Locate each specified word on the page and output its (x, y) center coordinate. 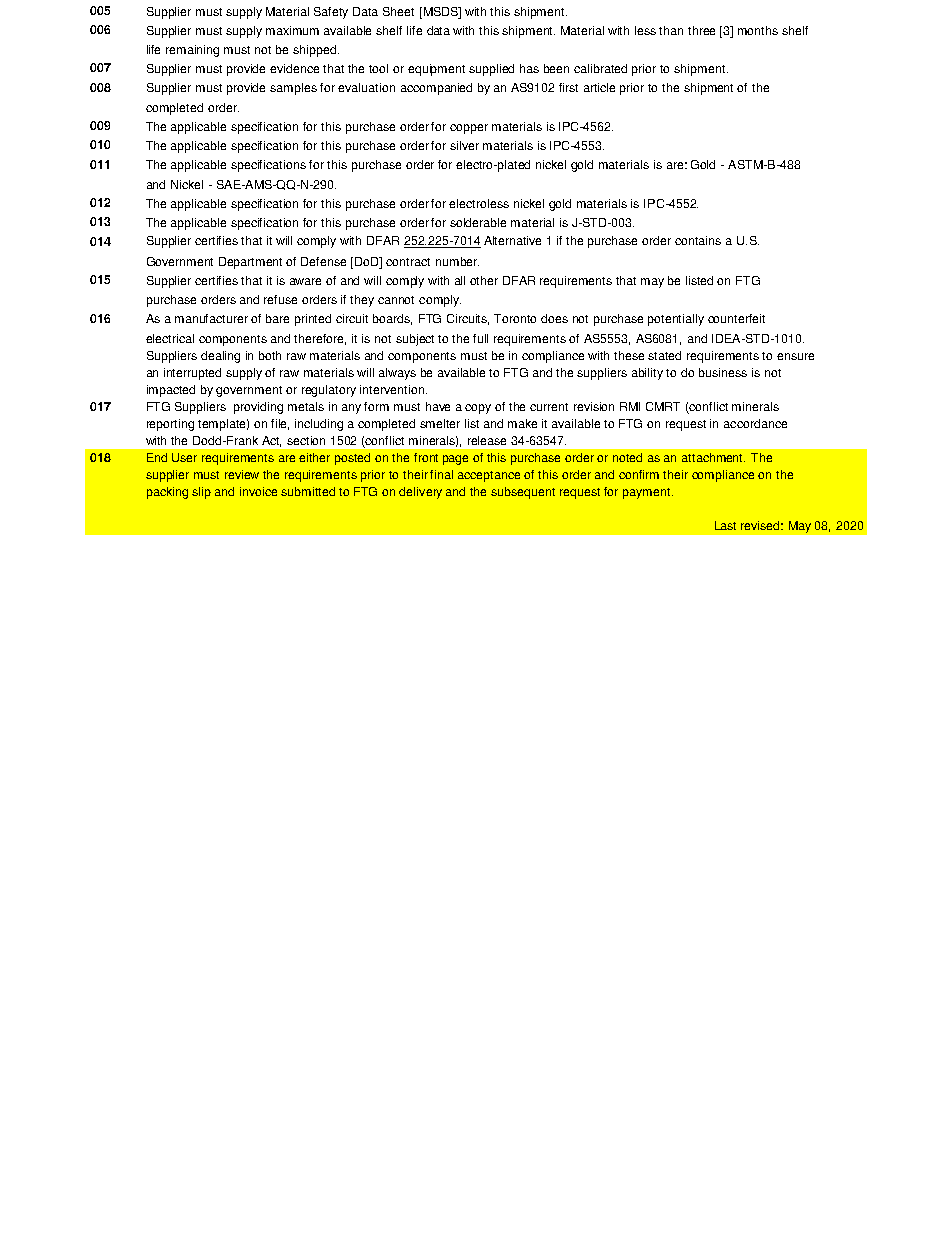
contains (698, 240)
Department (250, 263)
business (723, 372)
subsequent (523, 493)
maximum (292, 30)
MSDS (440, 11)
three (701, 30)
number (457, 261)
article (599, 87)
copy (478, 409)
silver (464, 145)
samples (293, 89)
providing (258, 408)
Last (725, 525)
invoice (258, 491)
